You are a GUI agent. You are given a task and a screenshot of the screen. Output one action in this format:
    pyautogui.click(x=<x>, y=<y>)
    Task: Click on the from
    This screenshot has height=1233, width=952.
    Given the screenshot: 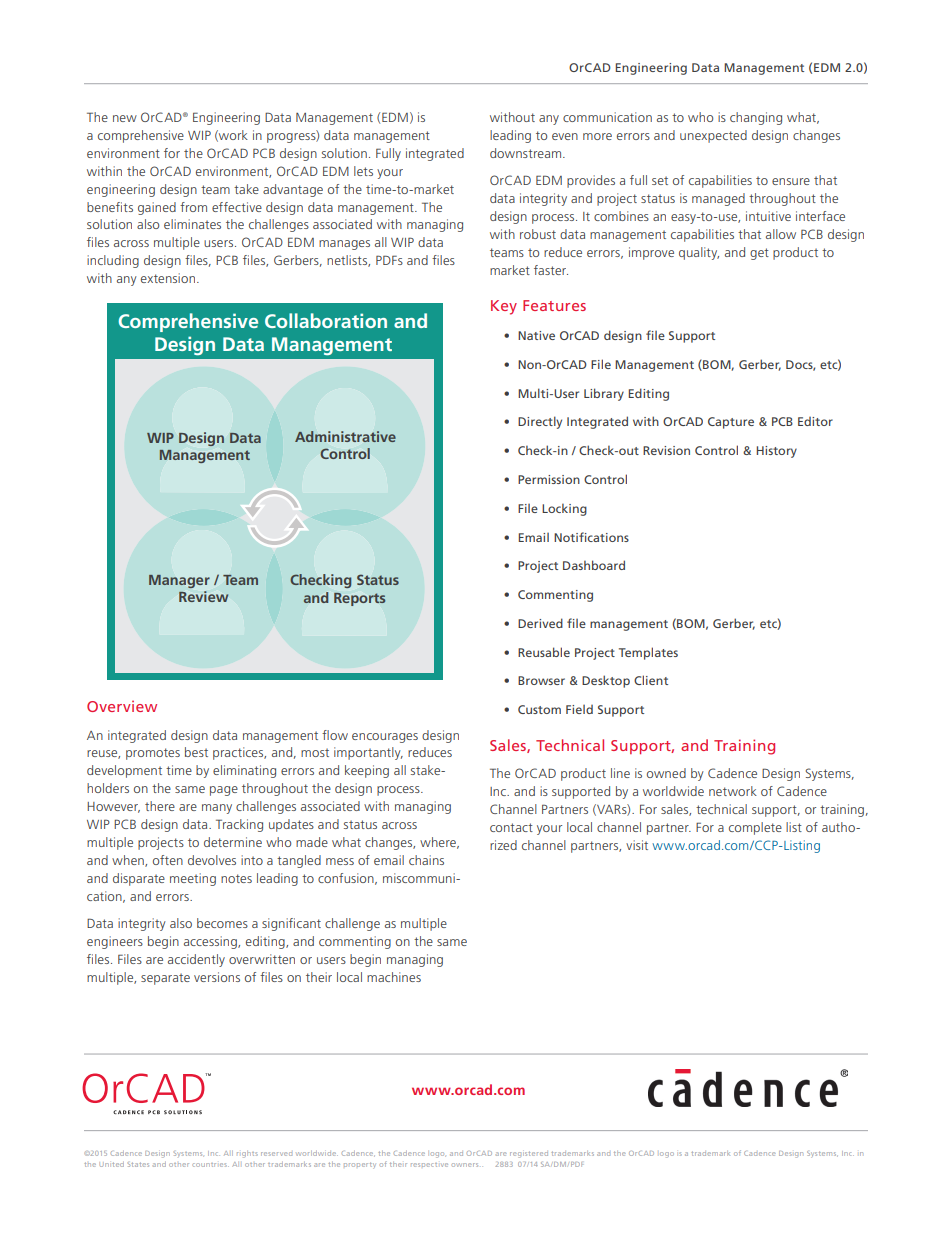 What is the action you would take?
    pyautogui.click(x=193, y=207)
